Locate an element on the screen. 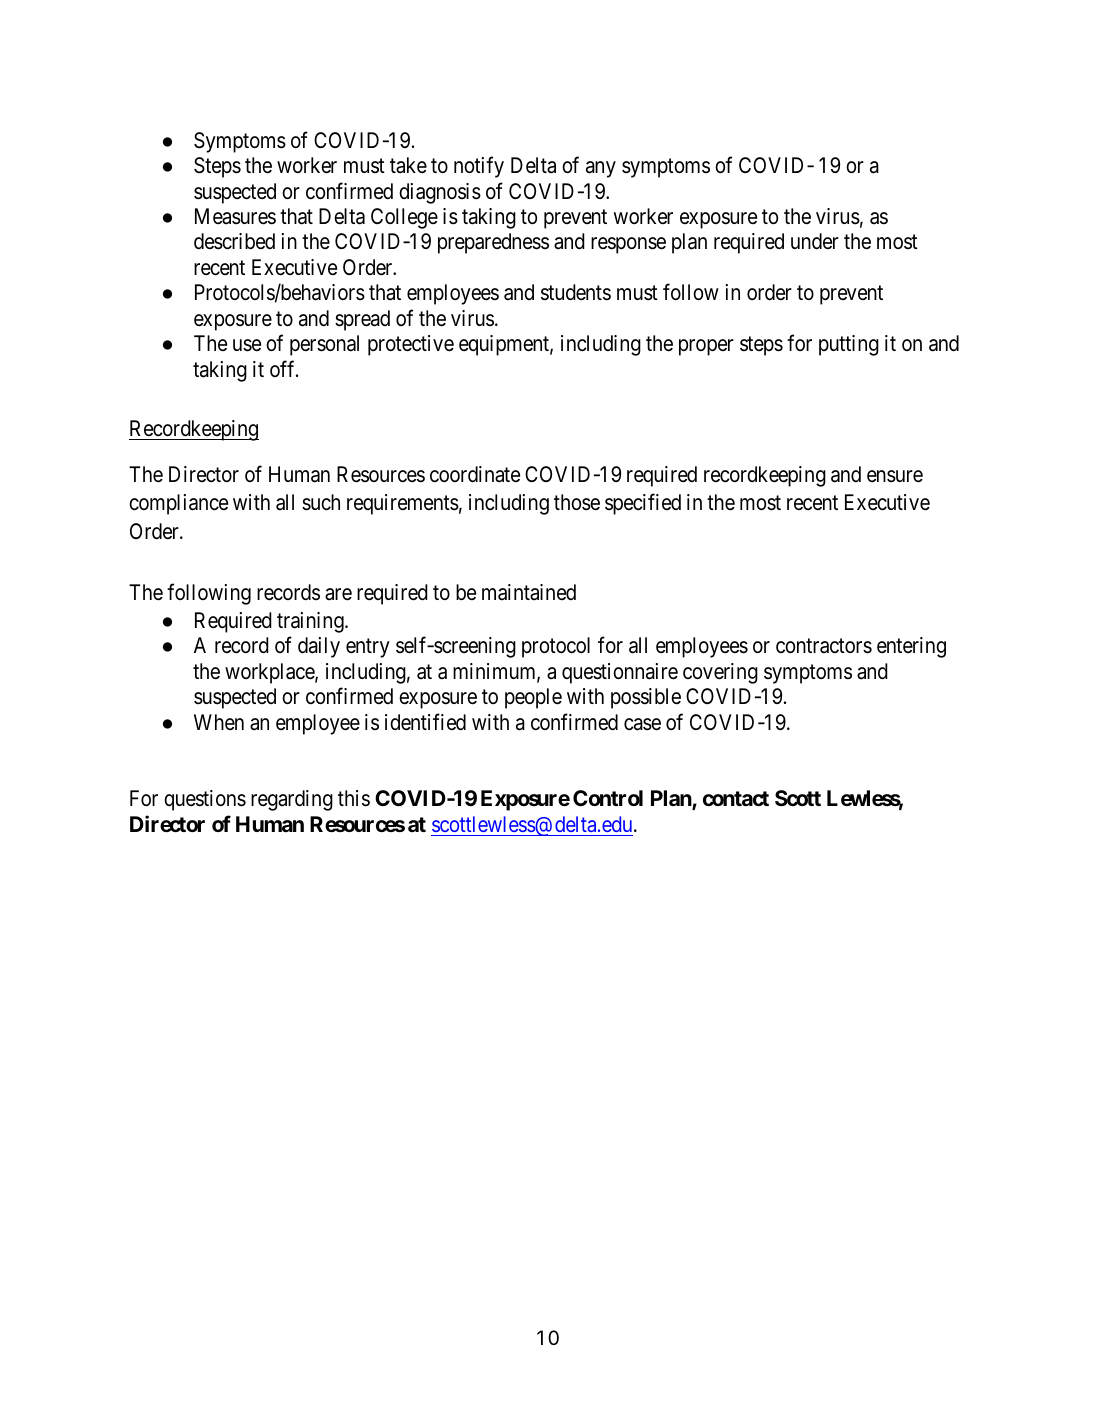  any is located at coordinates (601, 169).
